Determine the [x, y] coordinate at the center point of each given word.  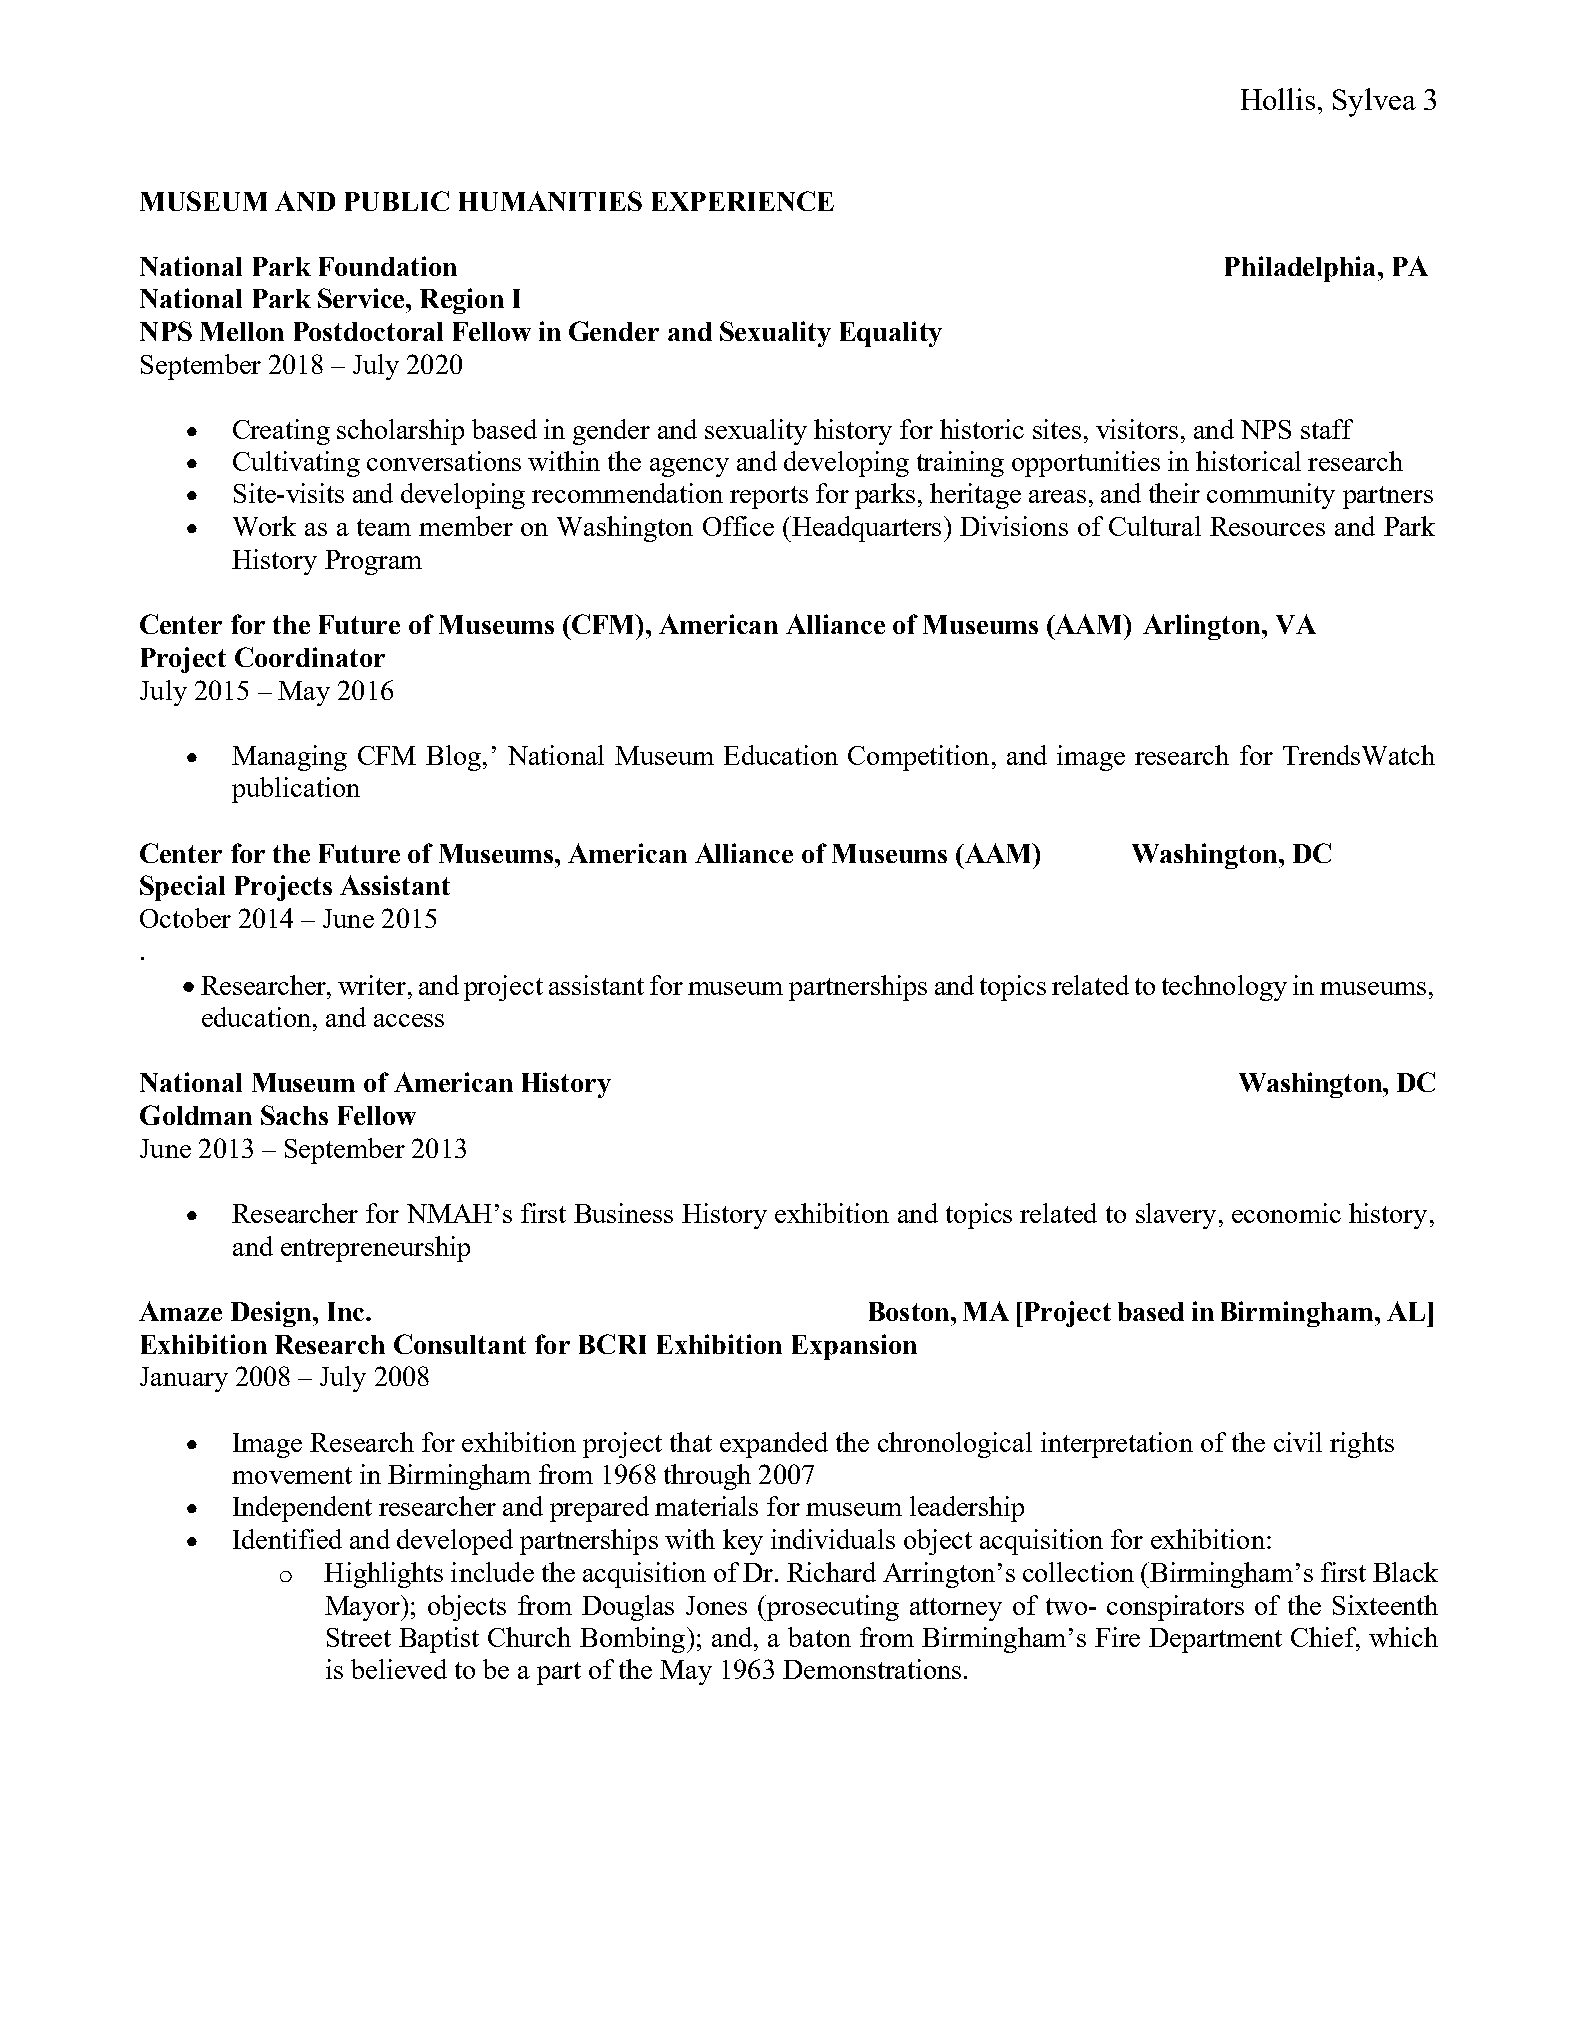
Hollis [1278, 99]
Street [359, 1637]
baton [819, 1637]
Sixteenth [1385, 1605]
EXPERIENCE [743, 201]
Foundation [388, 266]
